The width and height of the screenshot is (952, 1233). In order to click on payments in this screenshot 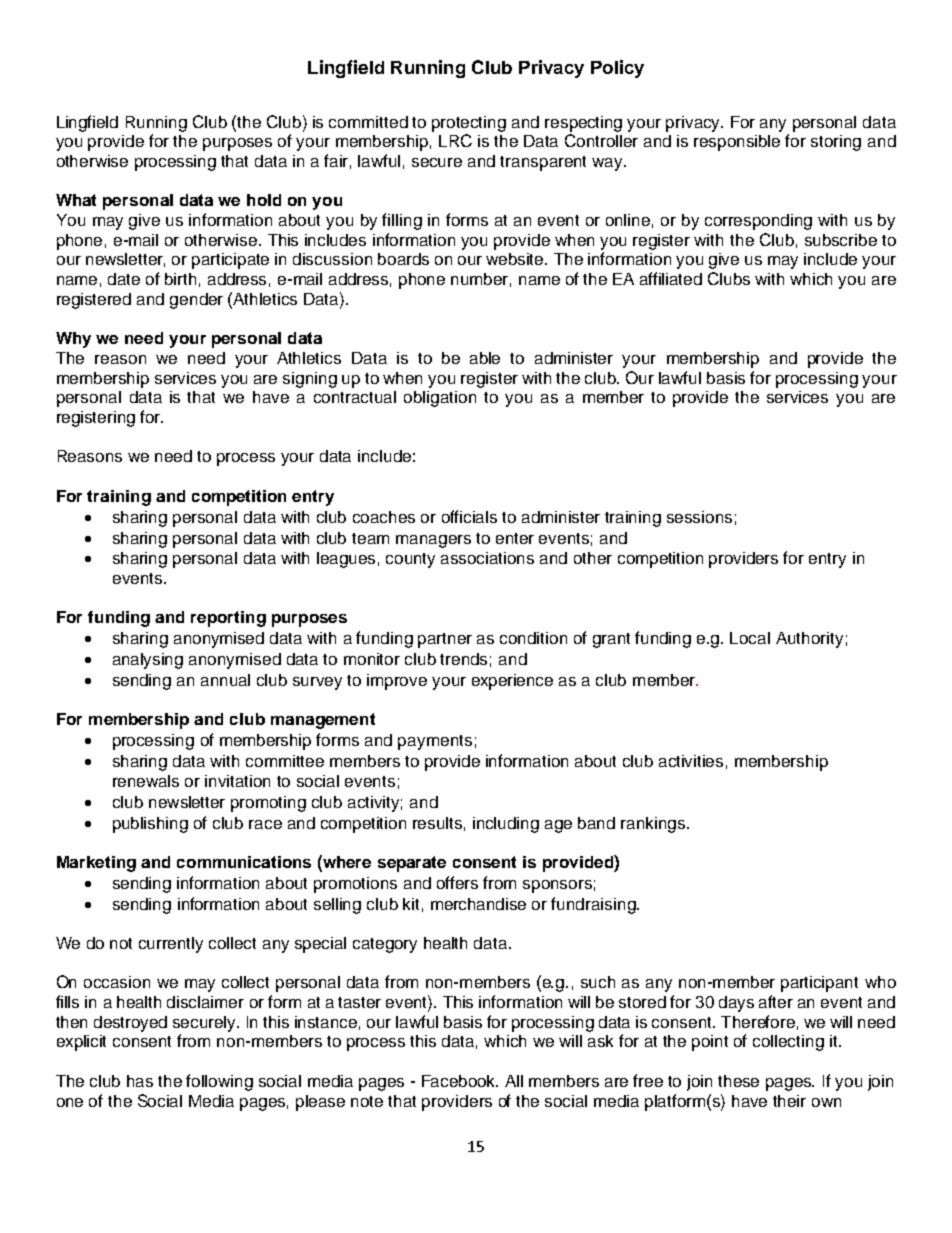, I will do `click(435, 742)`.
